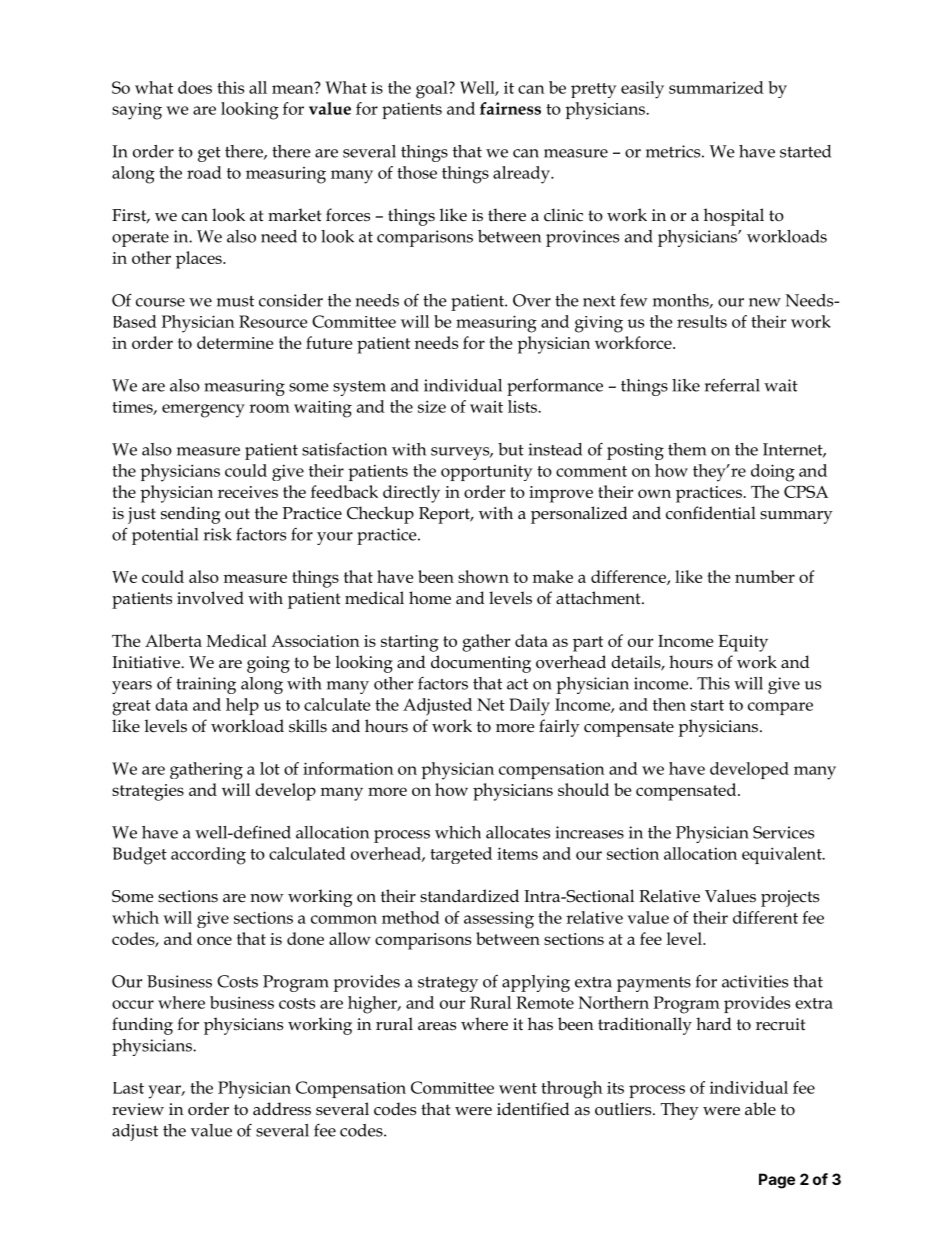 The image size is (952, 1233). I want to click on according, so click(208, 856).
